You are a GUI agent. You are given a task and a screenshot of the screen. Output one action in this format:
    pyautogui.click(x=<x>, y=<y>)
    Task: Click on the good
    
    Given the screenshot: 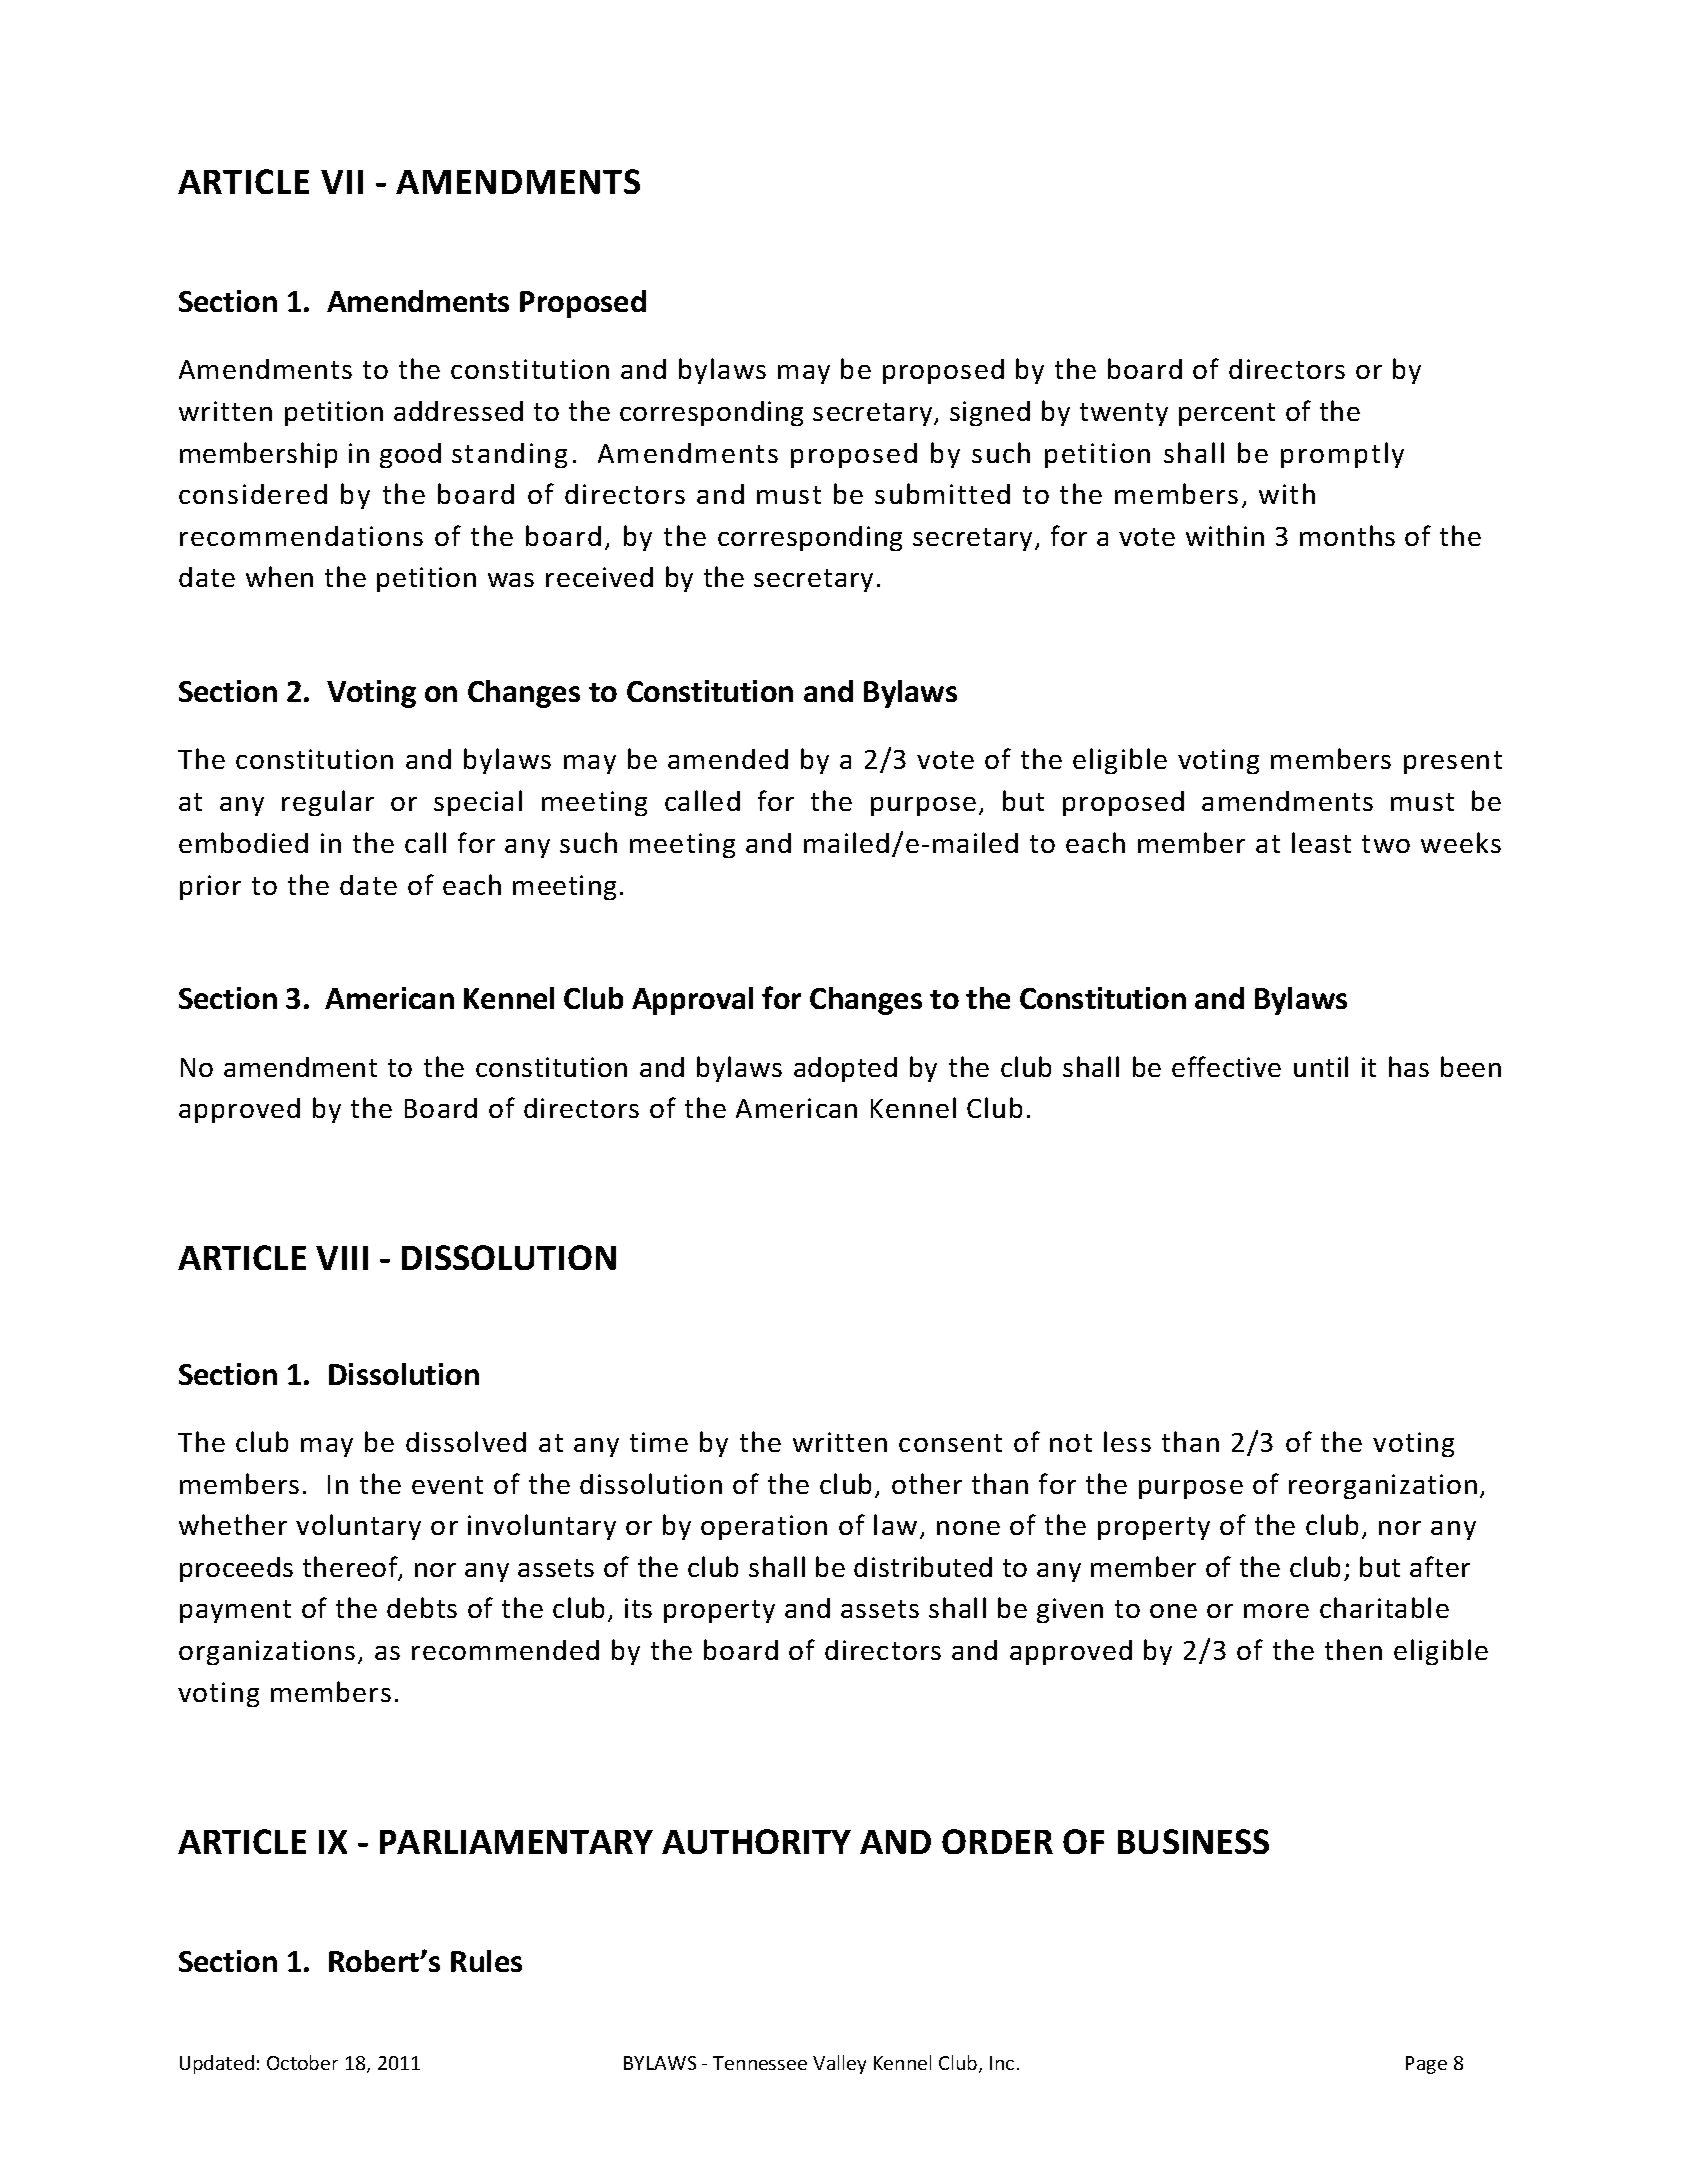 What is the action you would take?
    pyautogui.click(x=410, y=455)
